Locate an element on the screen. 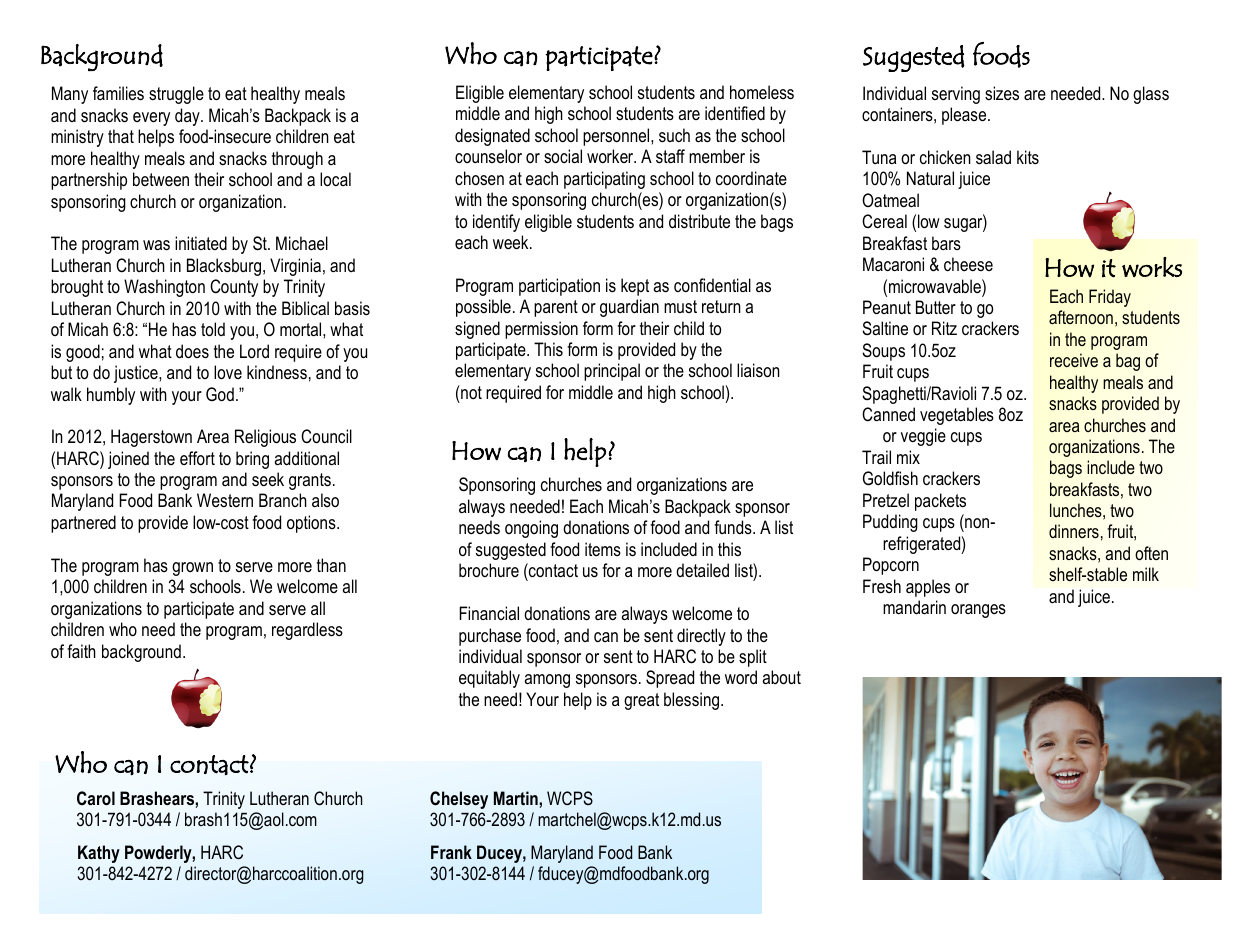  Kathy is located at coordinates (99, 854).
